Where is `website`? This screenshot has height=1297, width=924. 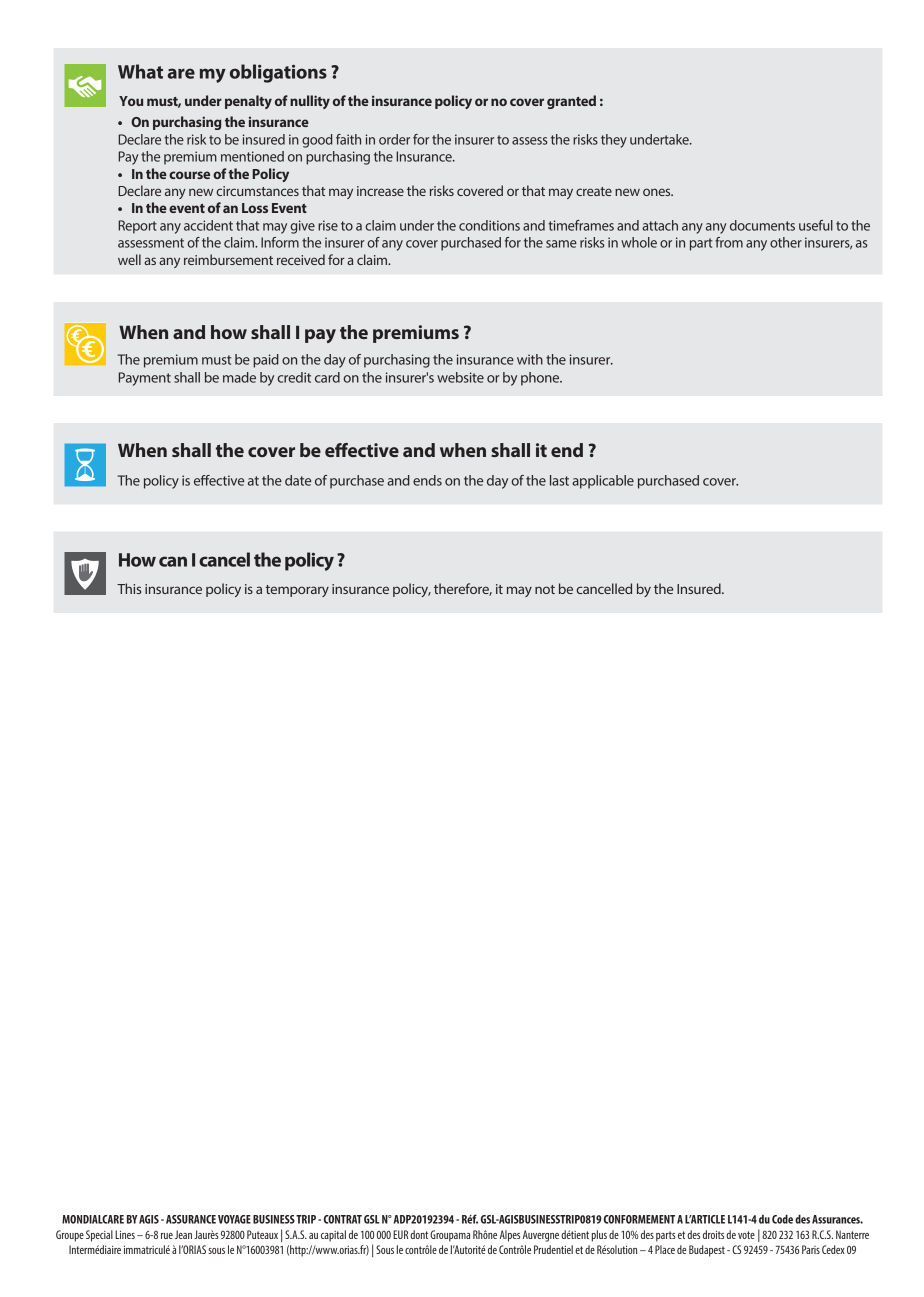
website is located at coordinates (460, 377).
